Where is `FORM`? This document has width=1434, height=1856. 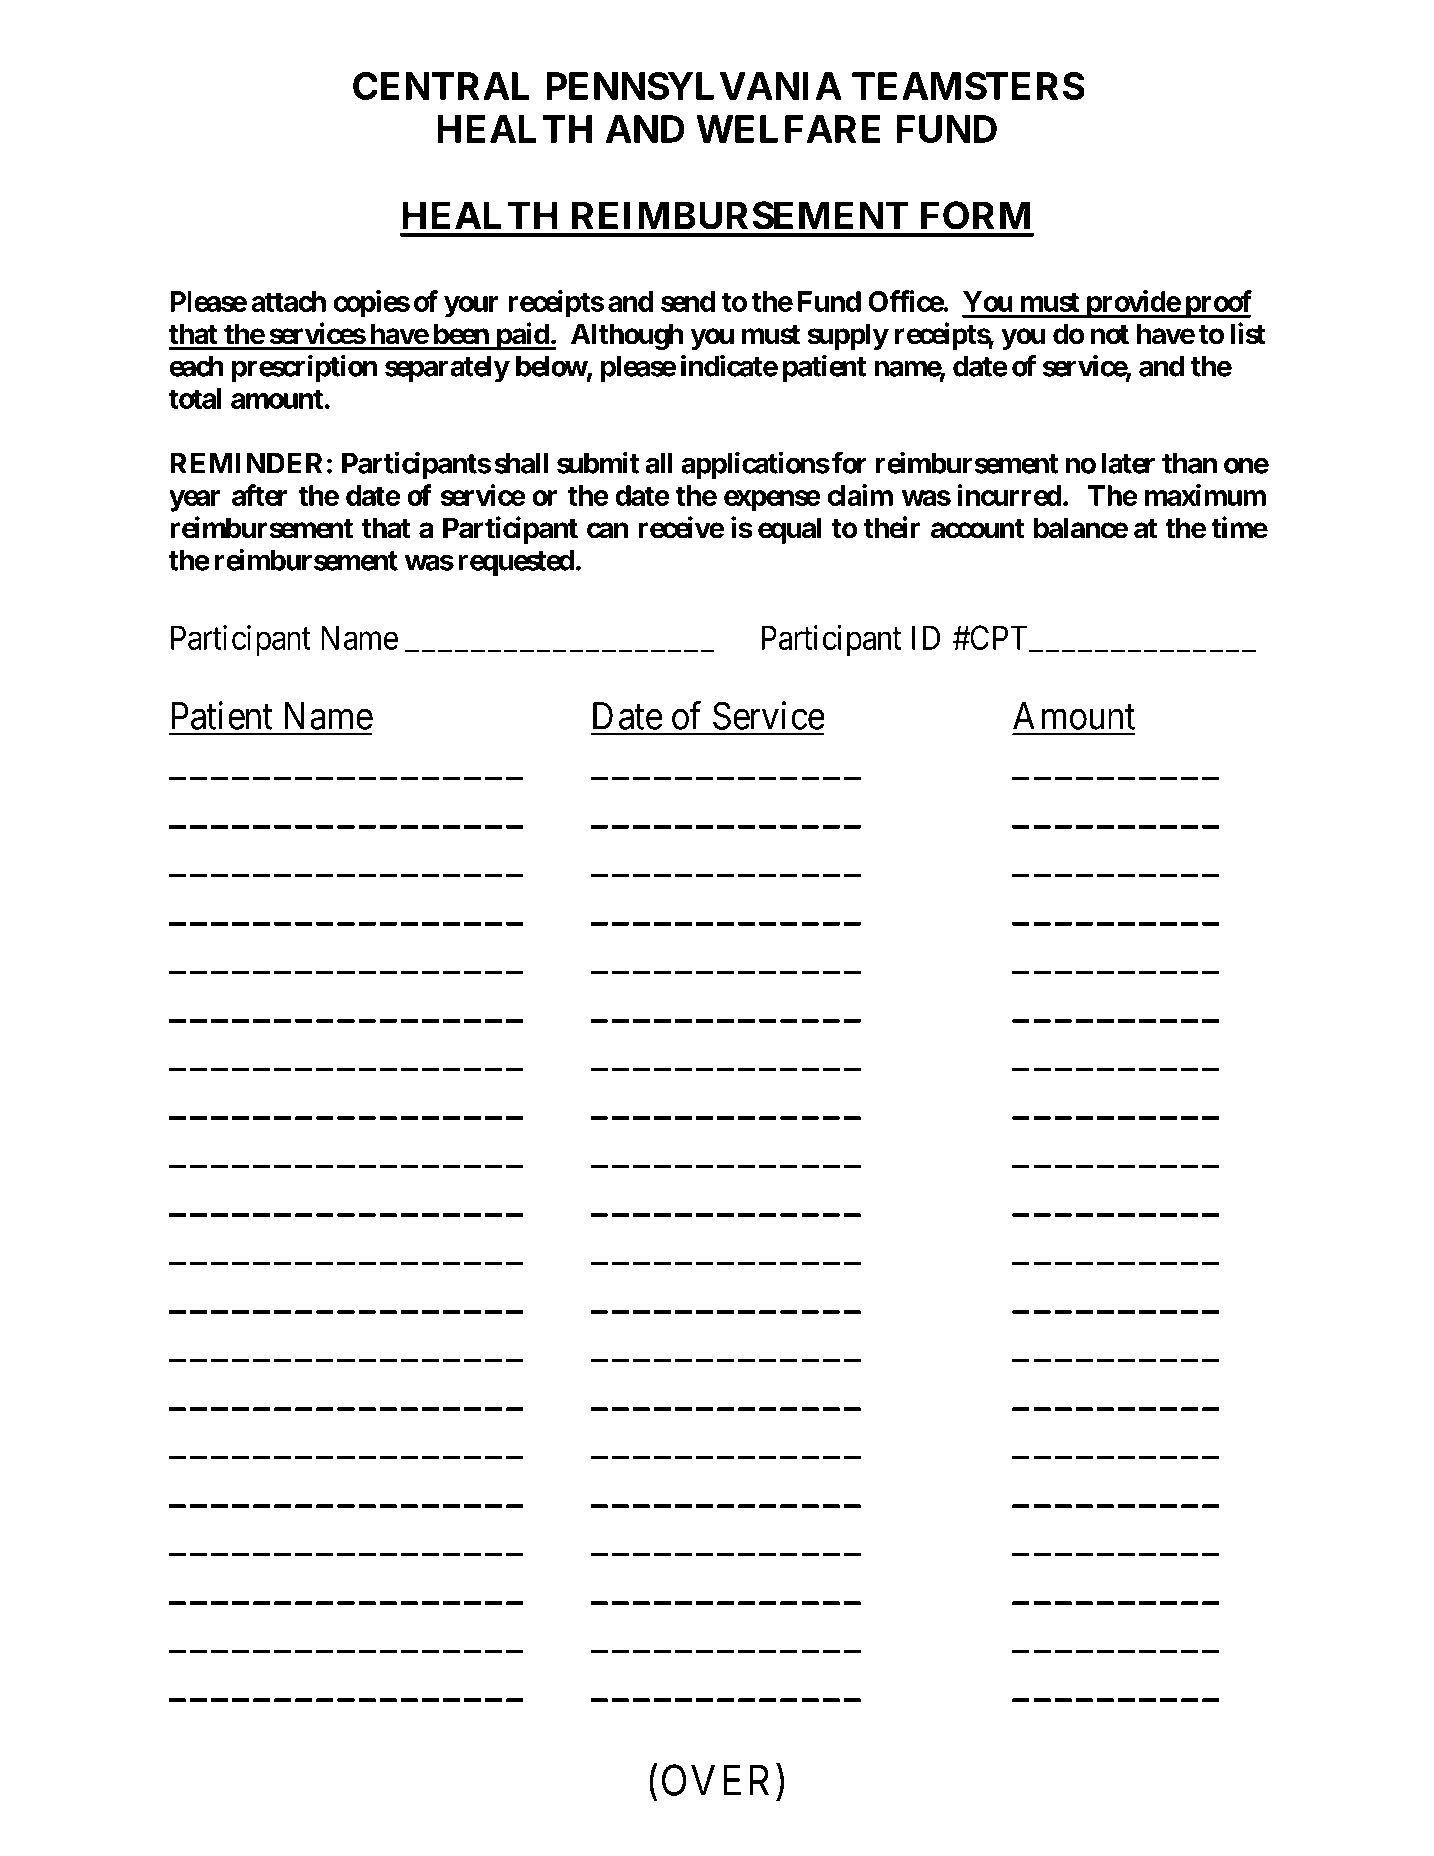
FORM is located at coordinates (975, 215).
